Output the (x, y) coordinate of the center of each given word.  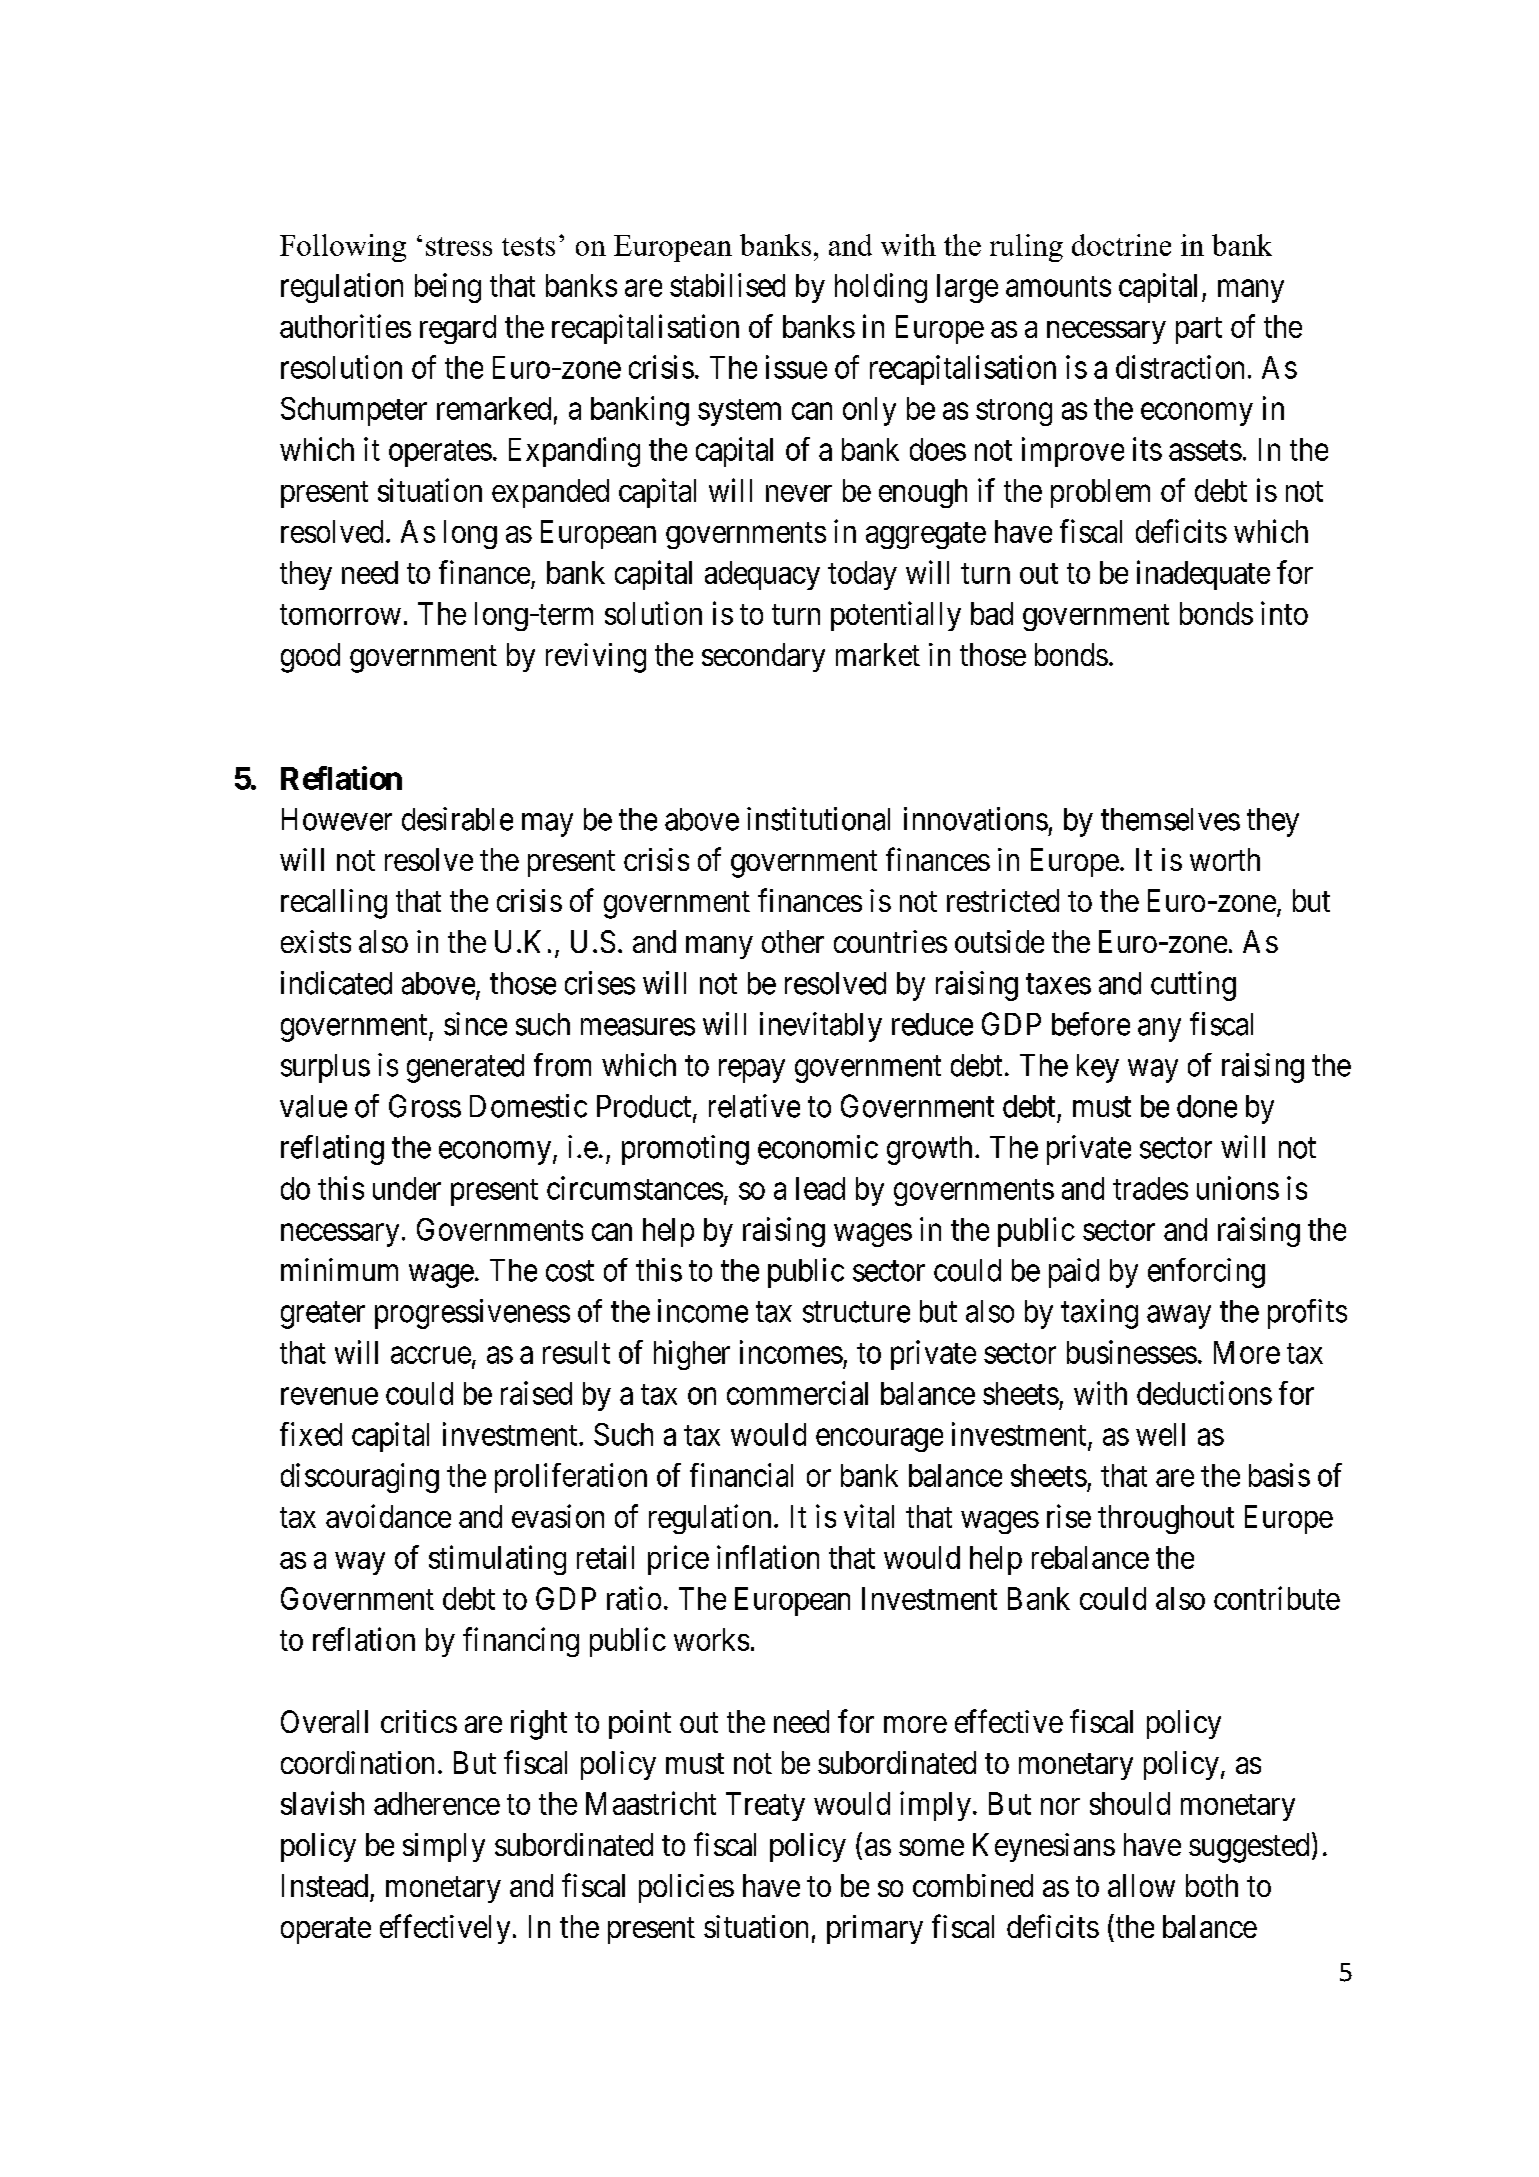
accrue (431, 1355)
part (1199, 330)
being (448, 288)
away (1179, 1317)
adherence (437, 1803)
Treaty (765, 1806)
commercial (797, 1393)
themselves (1170, 819)
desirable (457, 819)
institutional (818, 819)
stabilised (727, 285)
